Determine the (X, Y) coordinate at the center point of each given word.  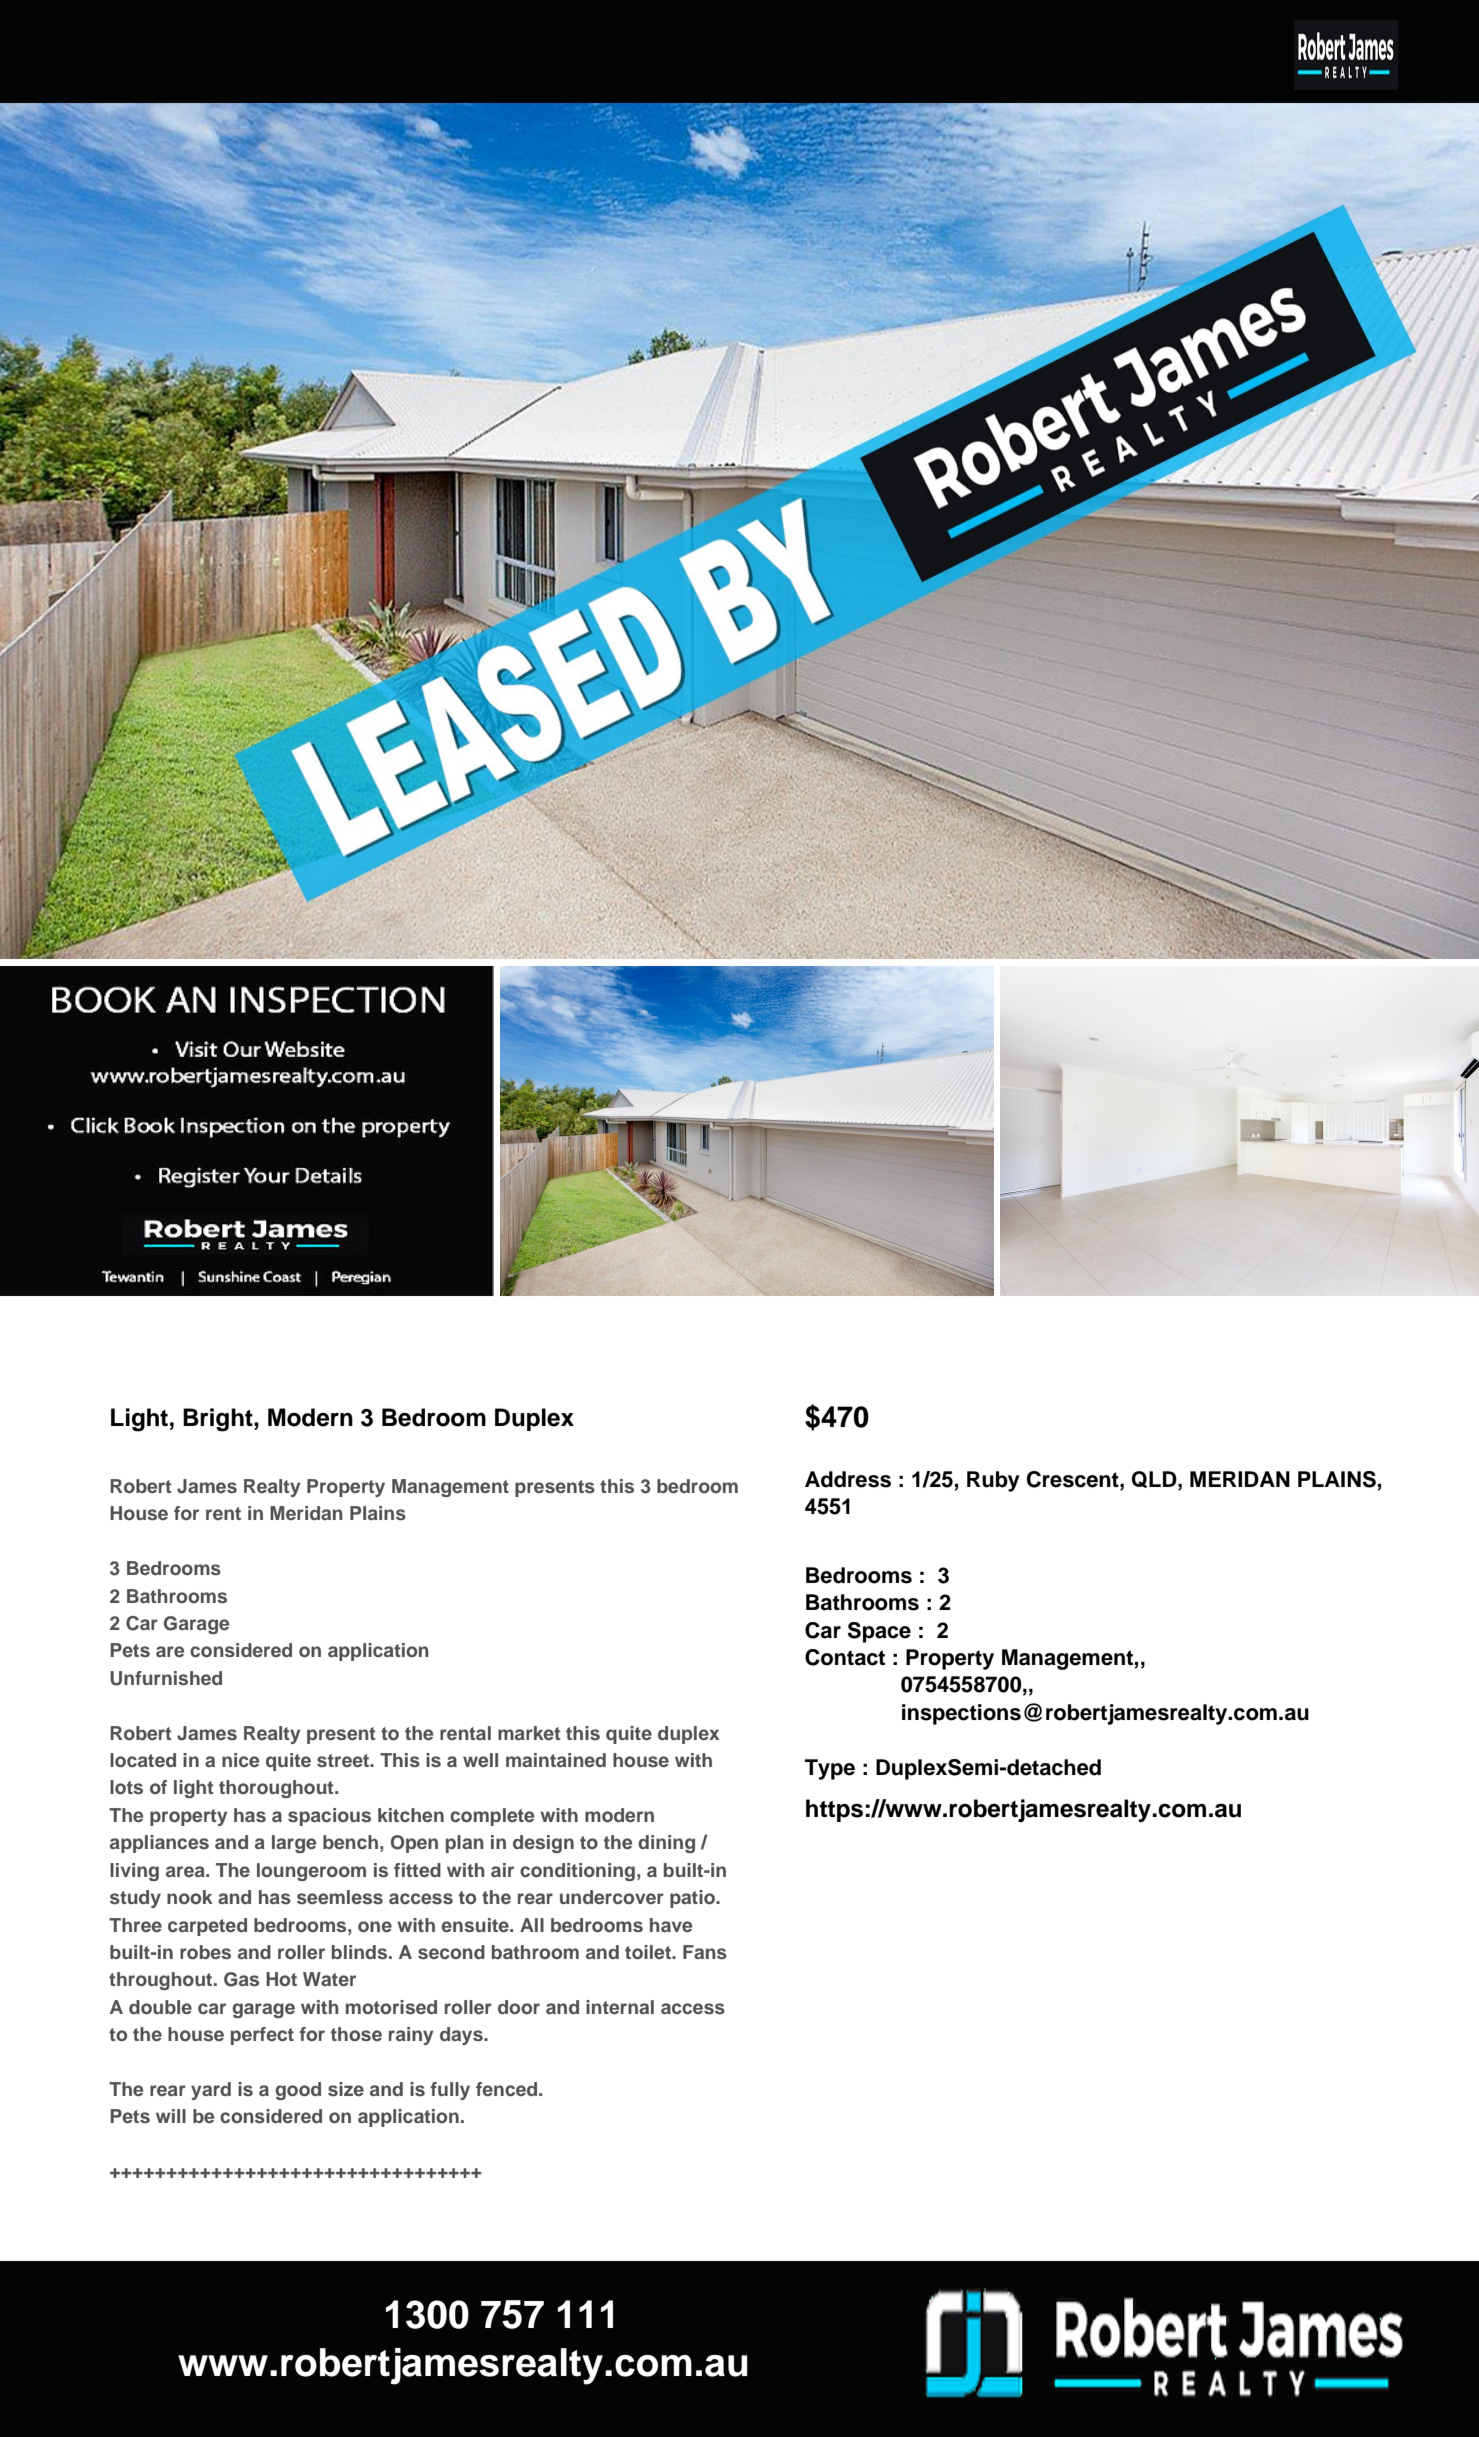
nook (190, 1897)
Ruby (993, 1481)
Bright (219, 1420)
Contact (845, 1657)
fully (450, 2091)
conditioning (577, 1872)
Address (848, 1479)
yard (211, 2091)
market (529, 1733)
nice (240, 1760)
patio (693, 1899)
